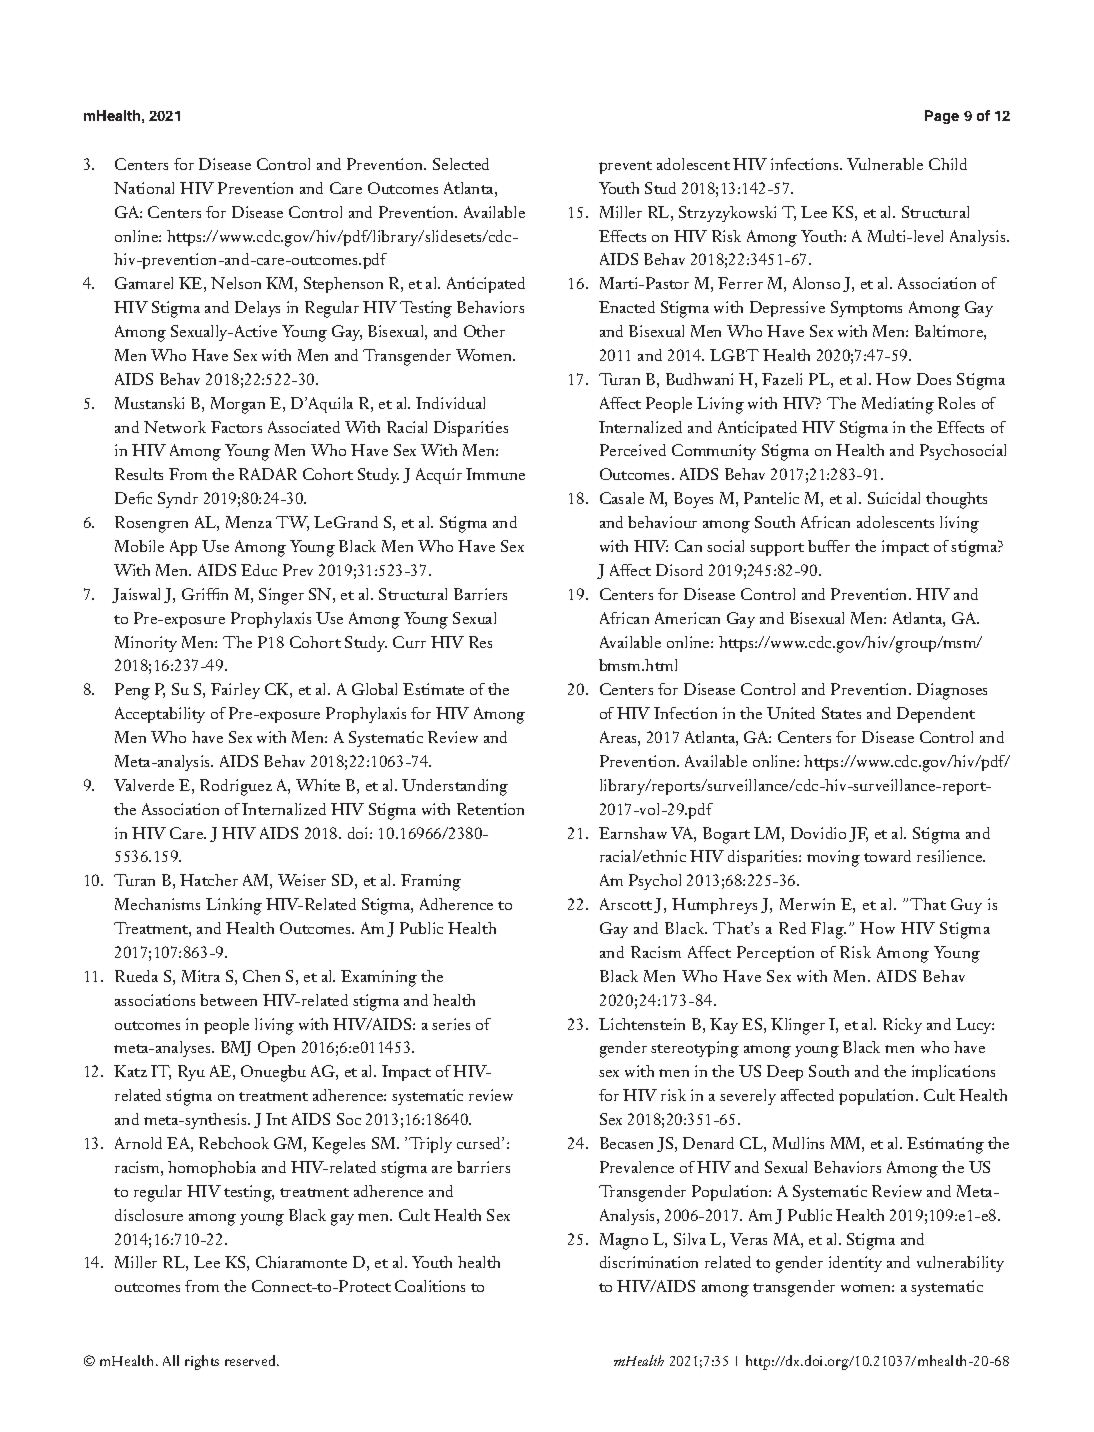 The height and width of the screenshot is (1432, 1094). What do you see at coordinates (885, 164) in the screenshot?
I see `Vulnerable` at bounding box center [885, 164].
